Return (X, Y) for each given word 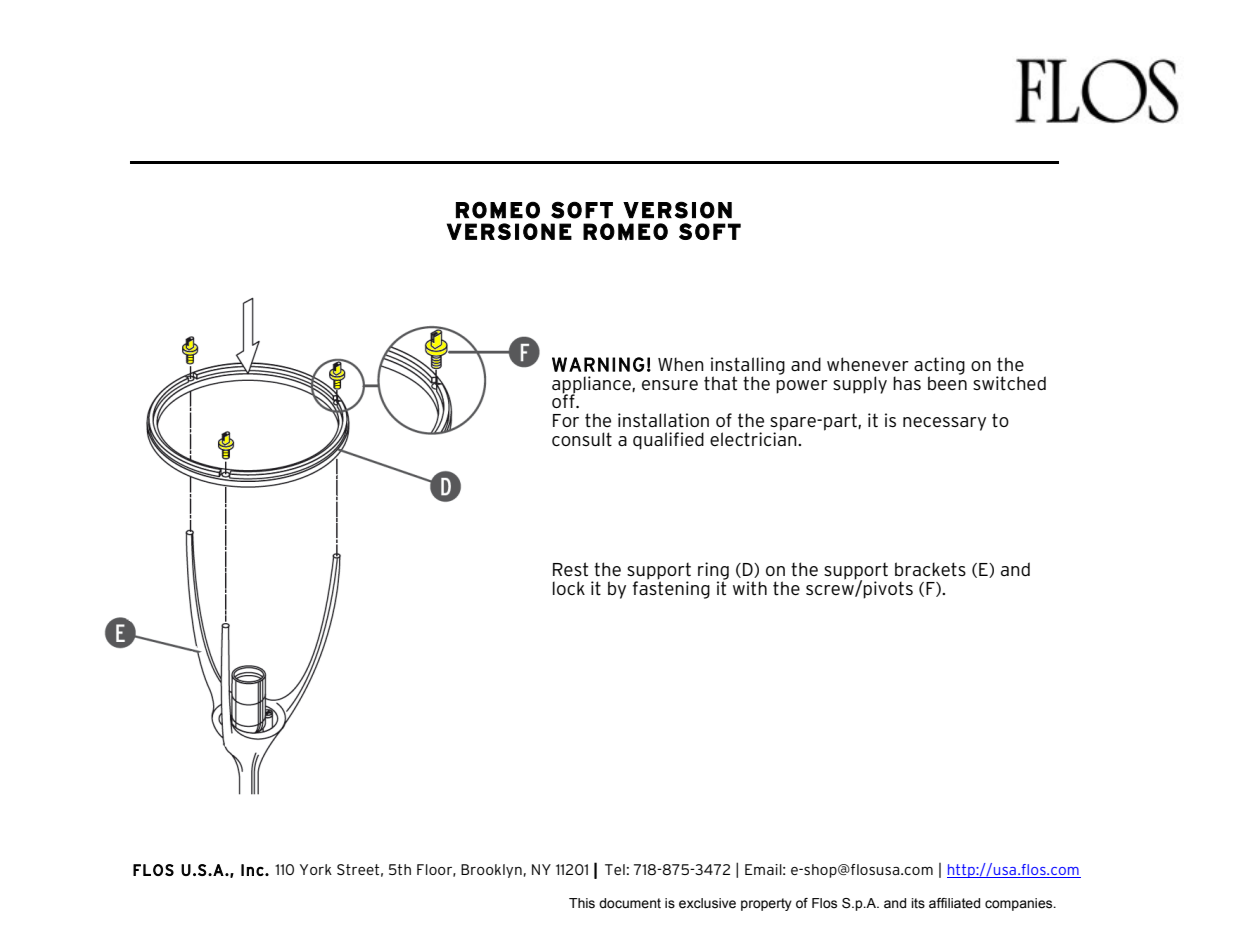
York (316, 869)
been (947, 382)
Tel (615, 869)
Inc (252, 870)
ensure (670, 385)
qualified (668, 441)
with (750, 588)
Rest (570, 569)
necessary (944, 424)
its (918, 903)
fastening (671, 589)
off (564, 400)
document (630, 903)
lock (569, 588)
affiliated (954, 903)
